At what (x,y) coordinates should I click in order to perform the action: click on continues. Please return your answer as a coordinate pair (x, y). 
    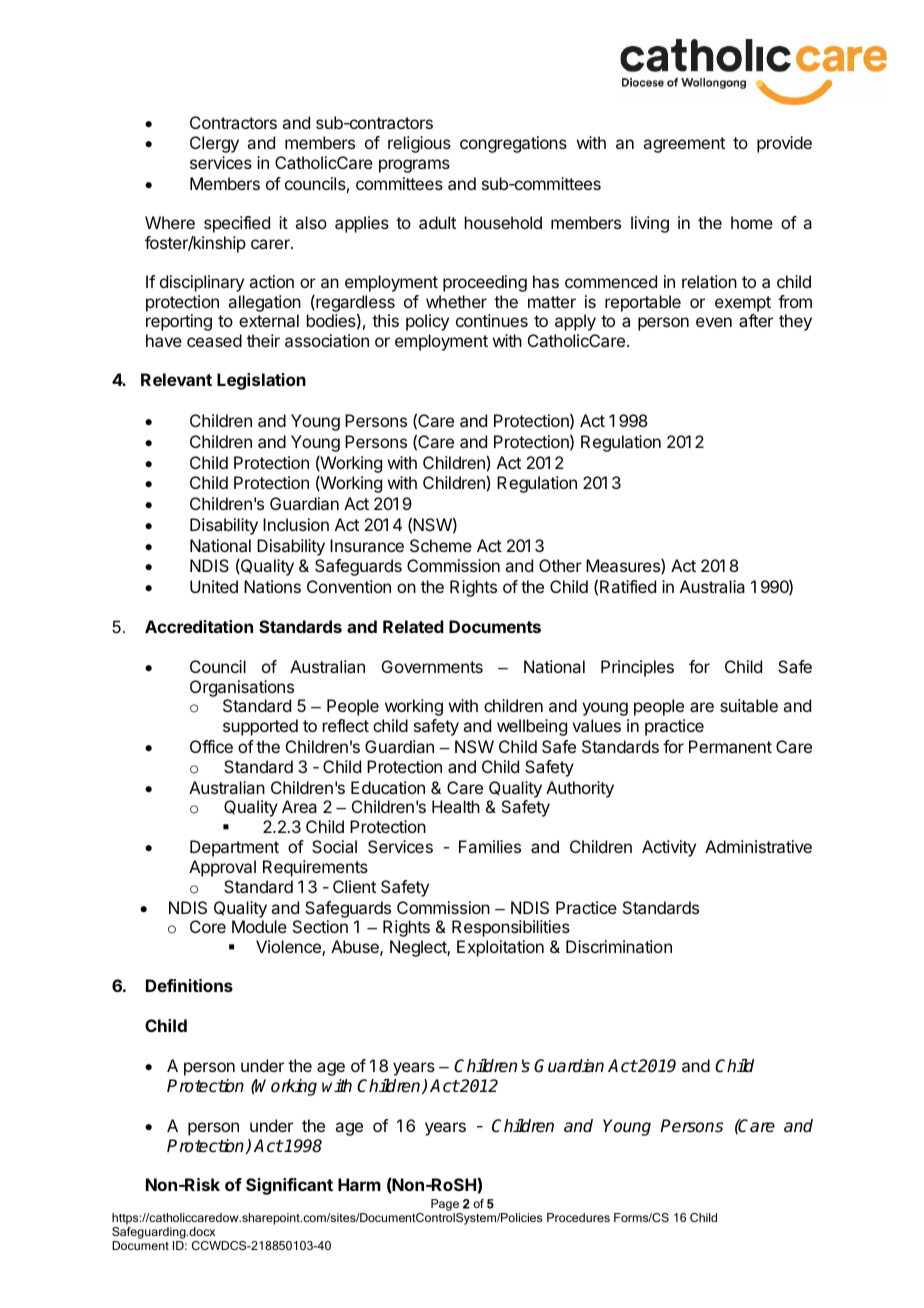
    Looking at the image, I should click on (492, 320).
